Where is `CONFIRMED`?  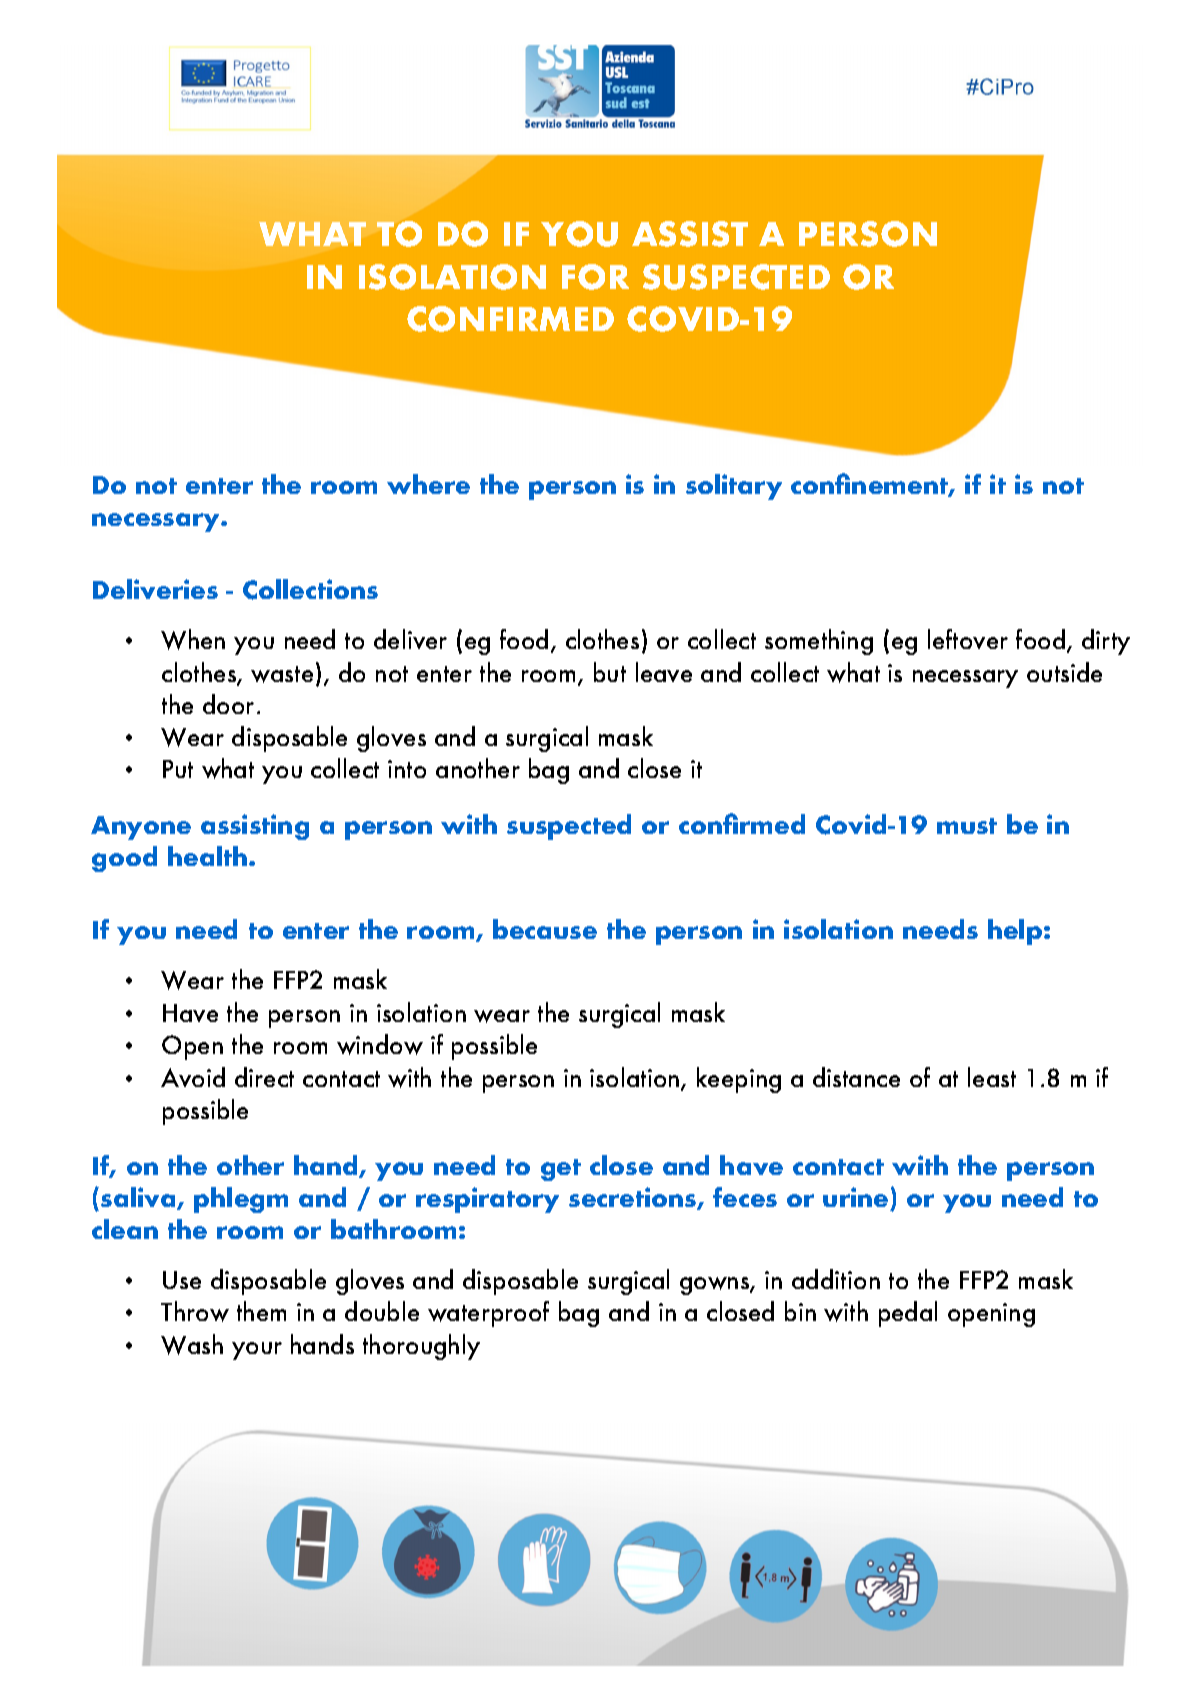 CONFIRMED is located at coordinates (510, 319).
